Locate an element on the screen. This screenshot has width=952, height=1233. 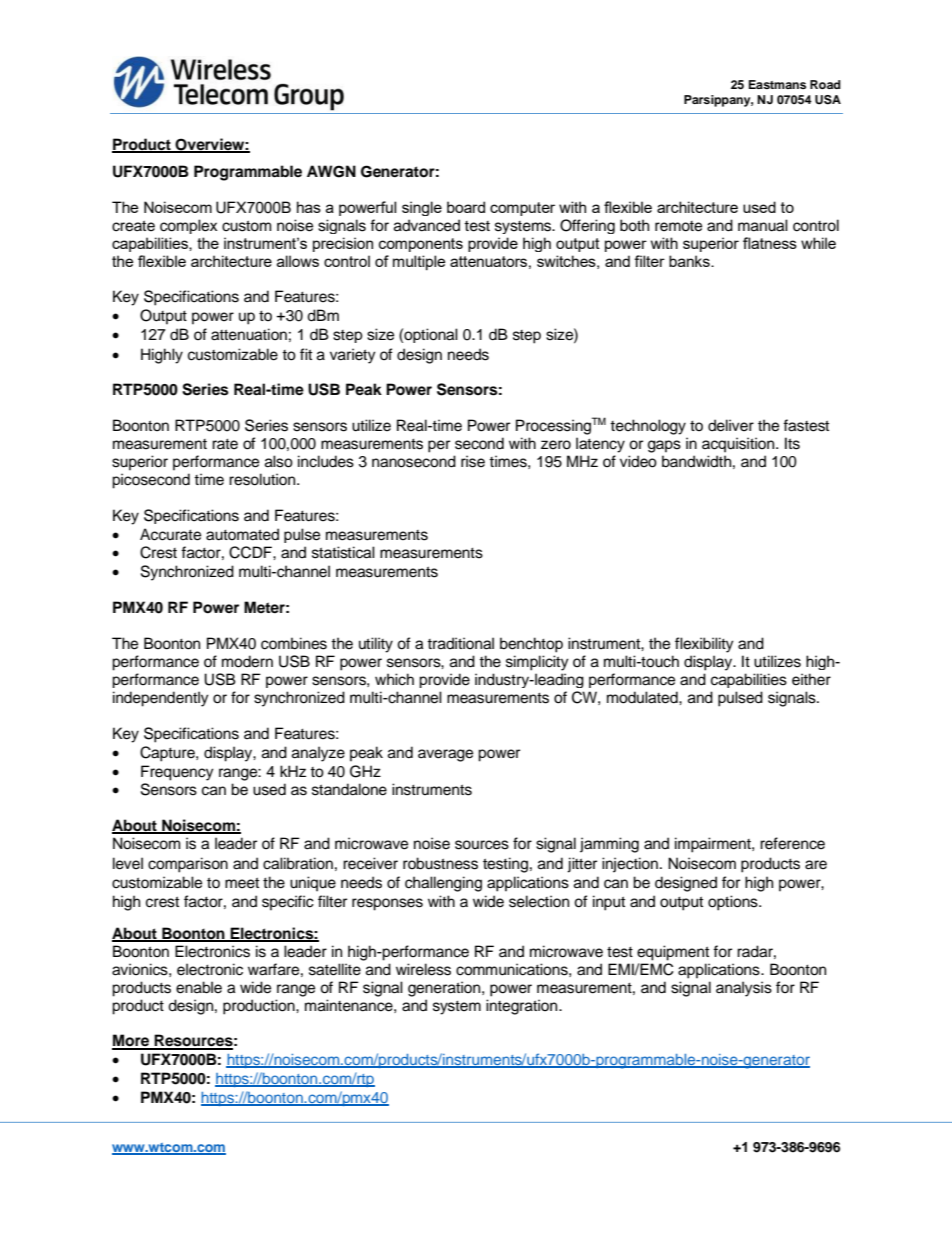
enable is located at coordinates (199, 987).
